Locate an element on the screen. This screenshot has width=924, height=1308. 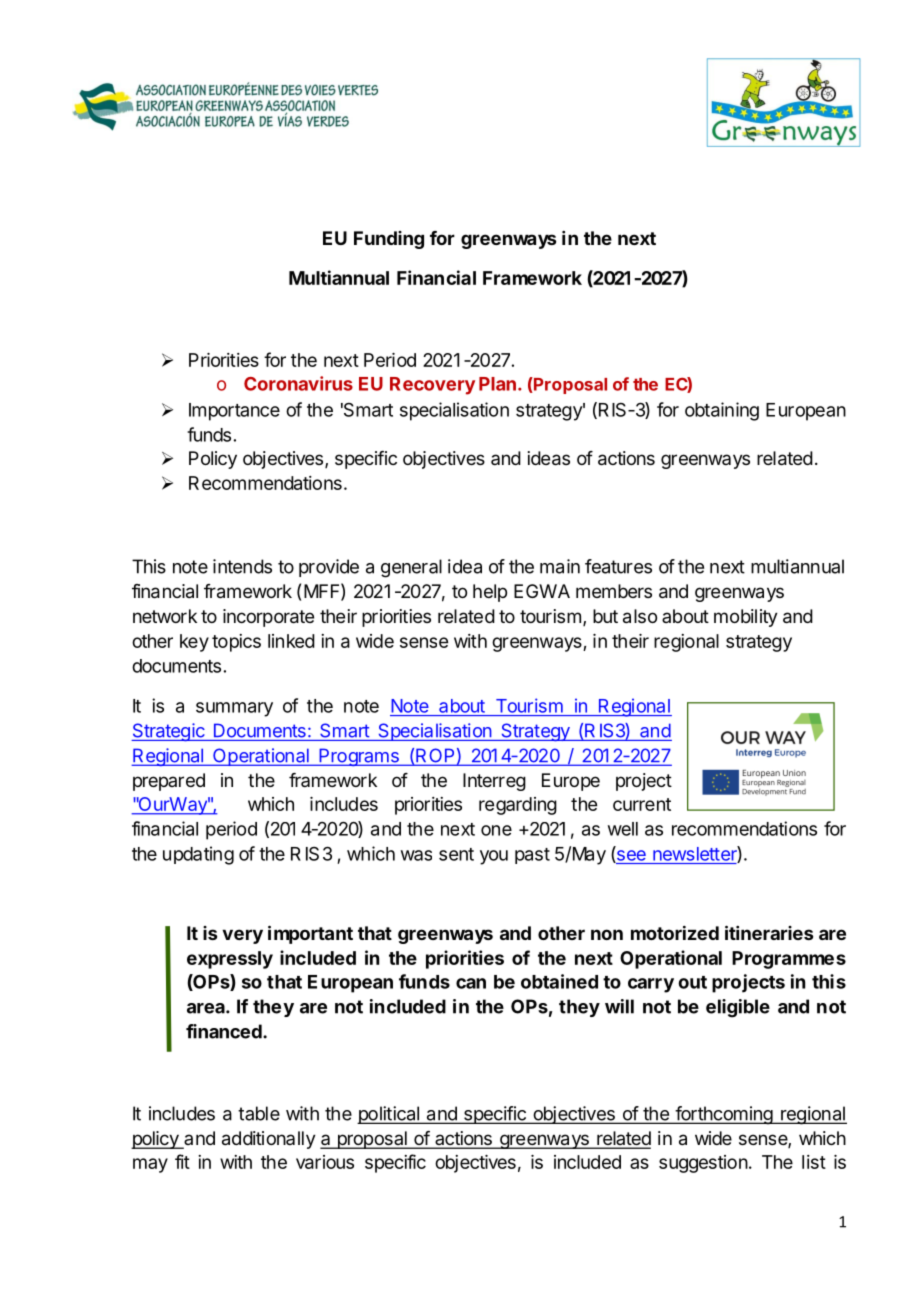
main is located at coordinates (560, 566).
